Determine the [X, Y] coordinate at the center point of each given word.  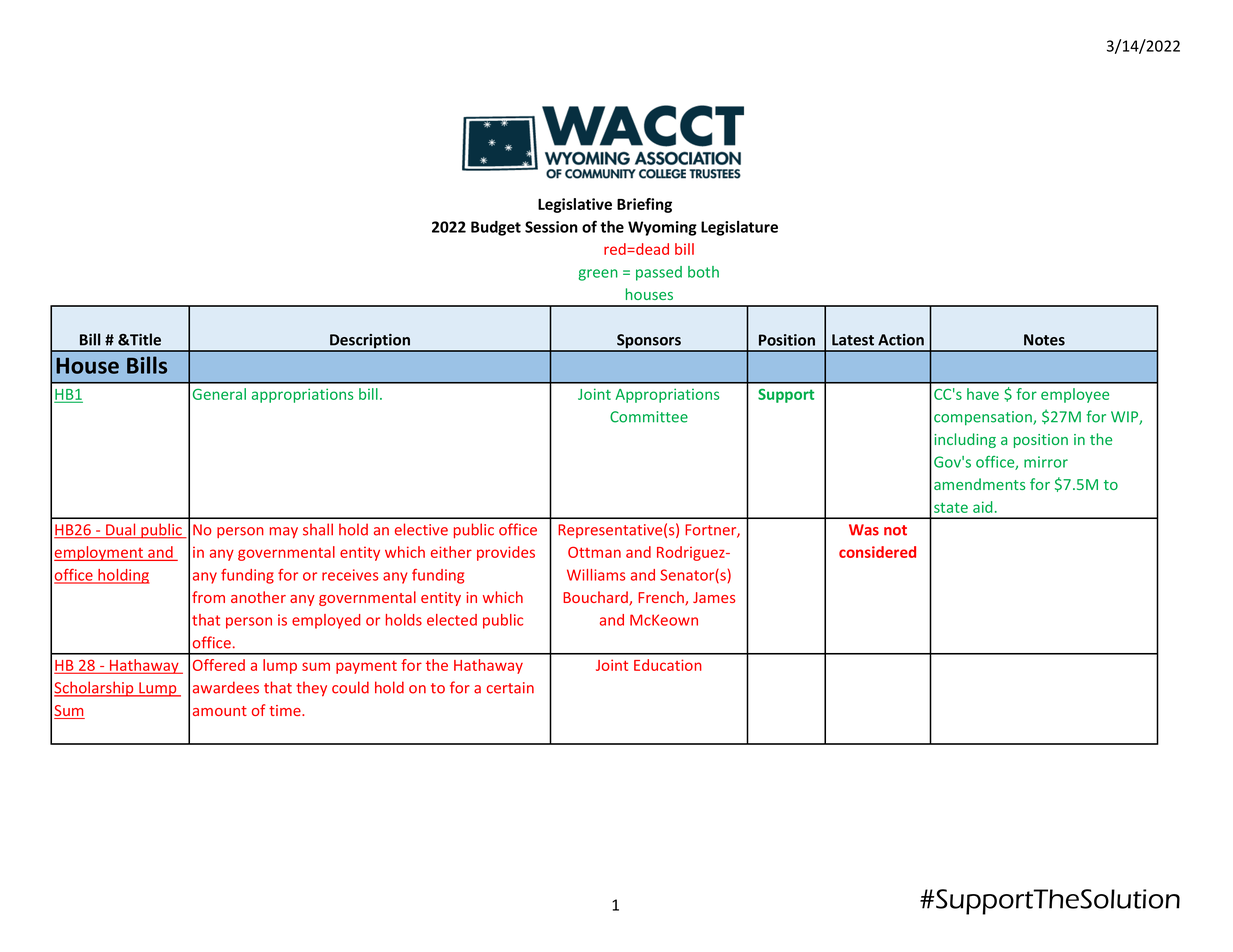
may [284, 533]
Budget [496, 228]
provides [506, 553]
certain [510, 688]
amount [220, 711]
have [983, 394]
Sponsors [649, 342]
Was [864, 530]
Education [668, 665]
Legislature [739, 228]
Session [551, 227]
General [219, 394]
